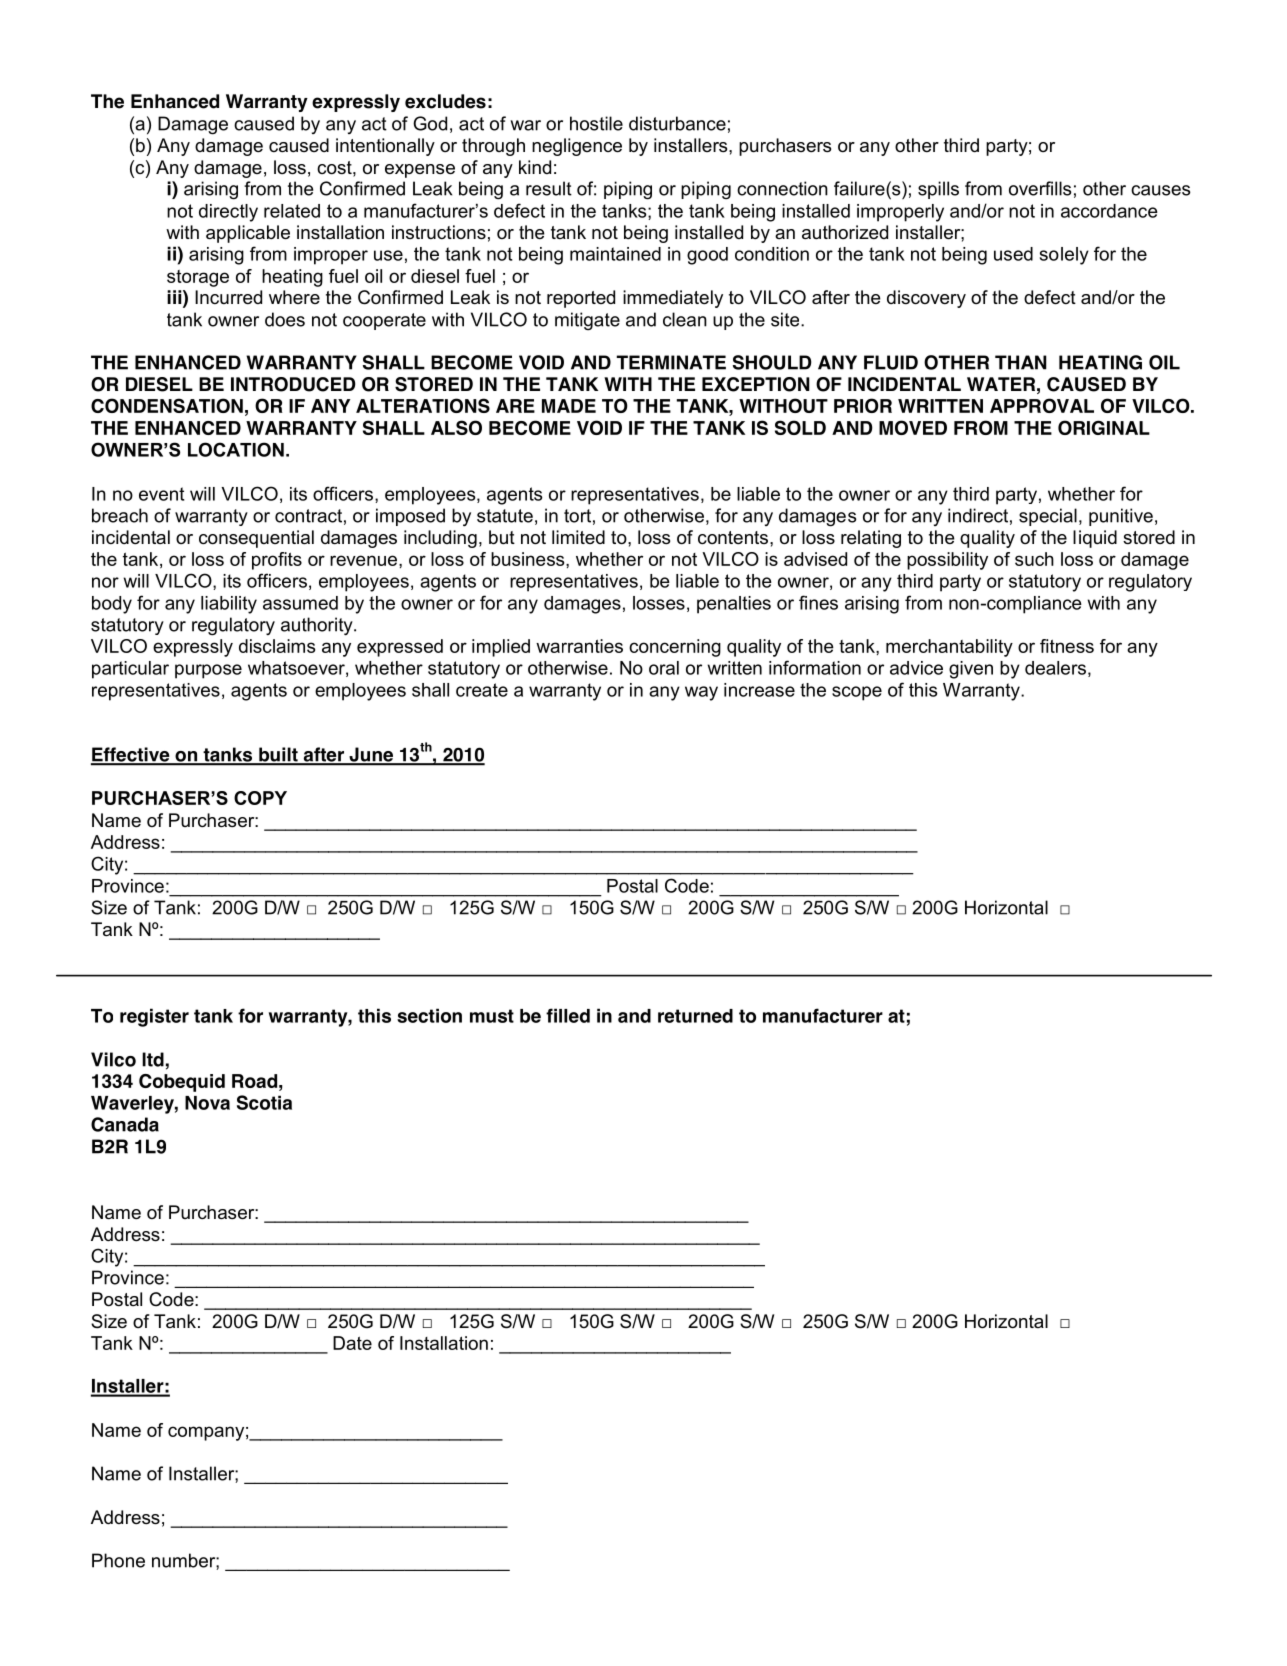  Describe the element at coordinates (1034, 559) in the page. I see `such` at that location.
